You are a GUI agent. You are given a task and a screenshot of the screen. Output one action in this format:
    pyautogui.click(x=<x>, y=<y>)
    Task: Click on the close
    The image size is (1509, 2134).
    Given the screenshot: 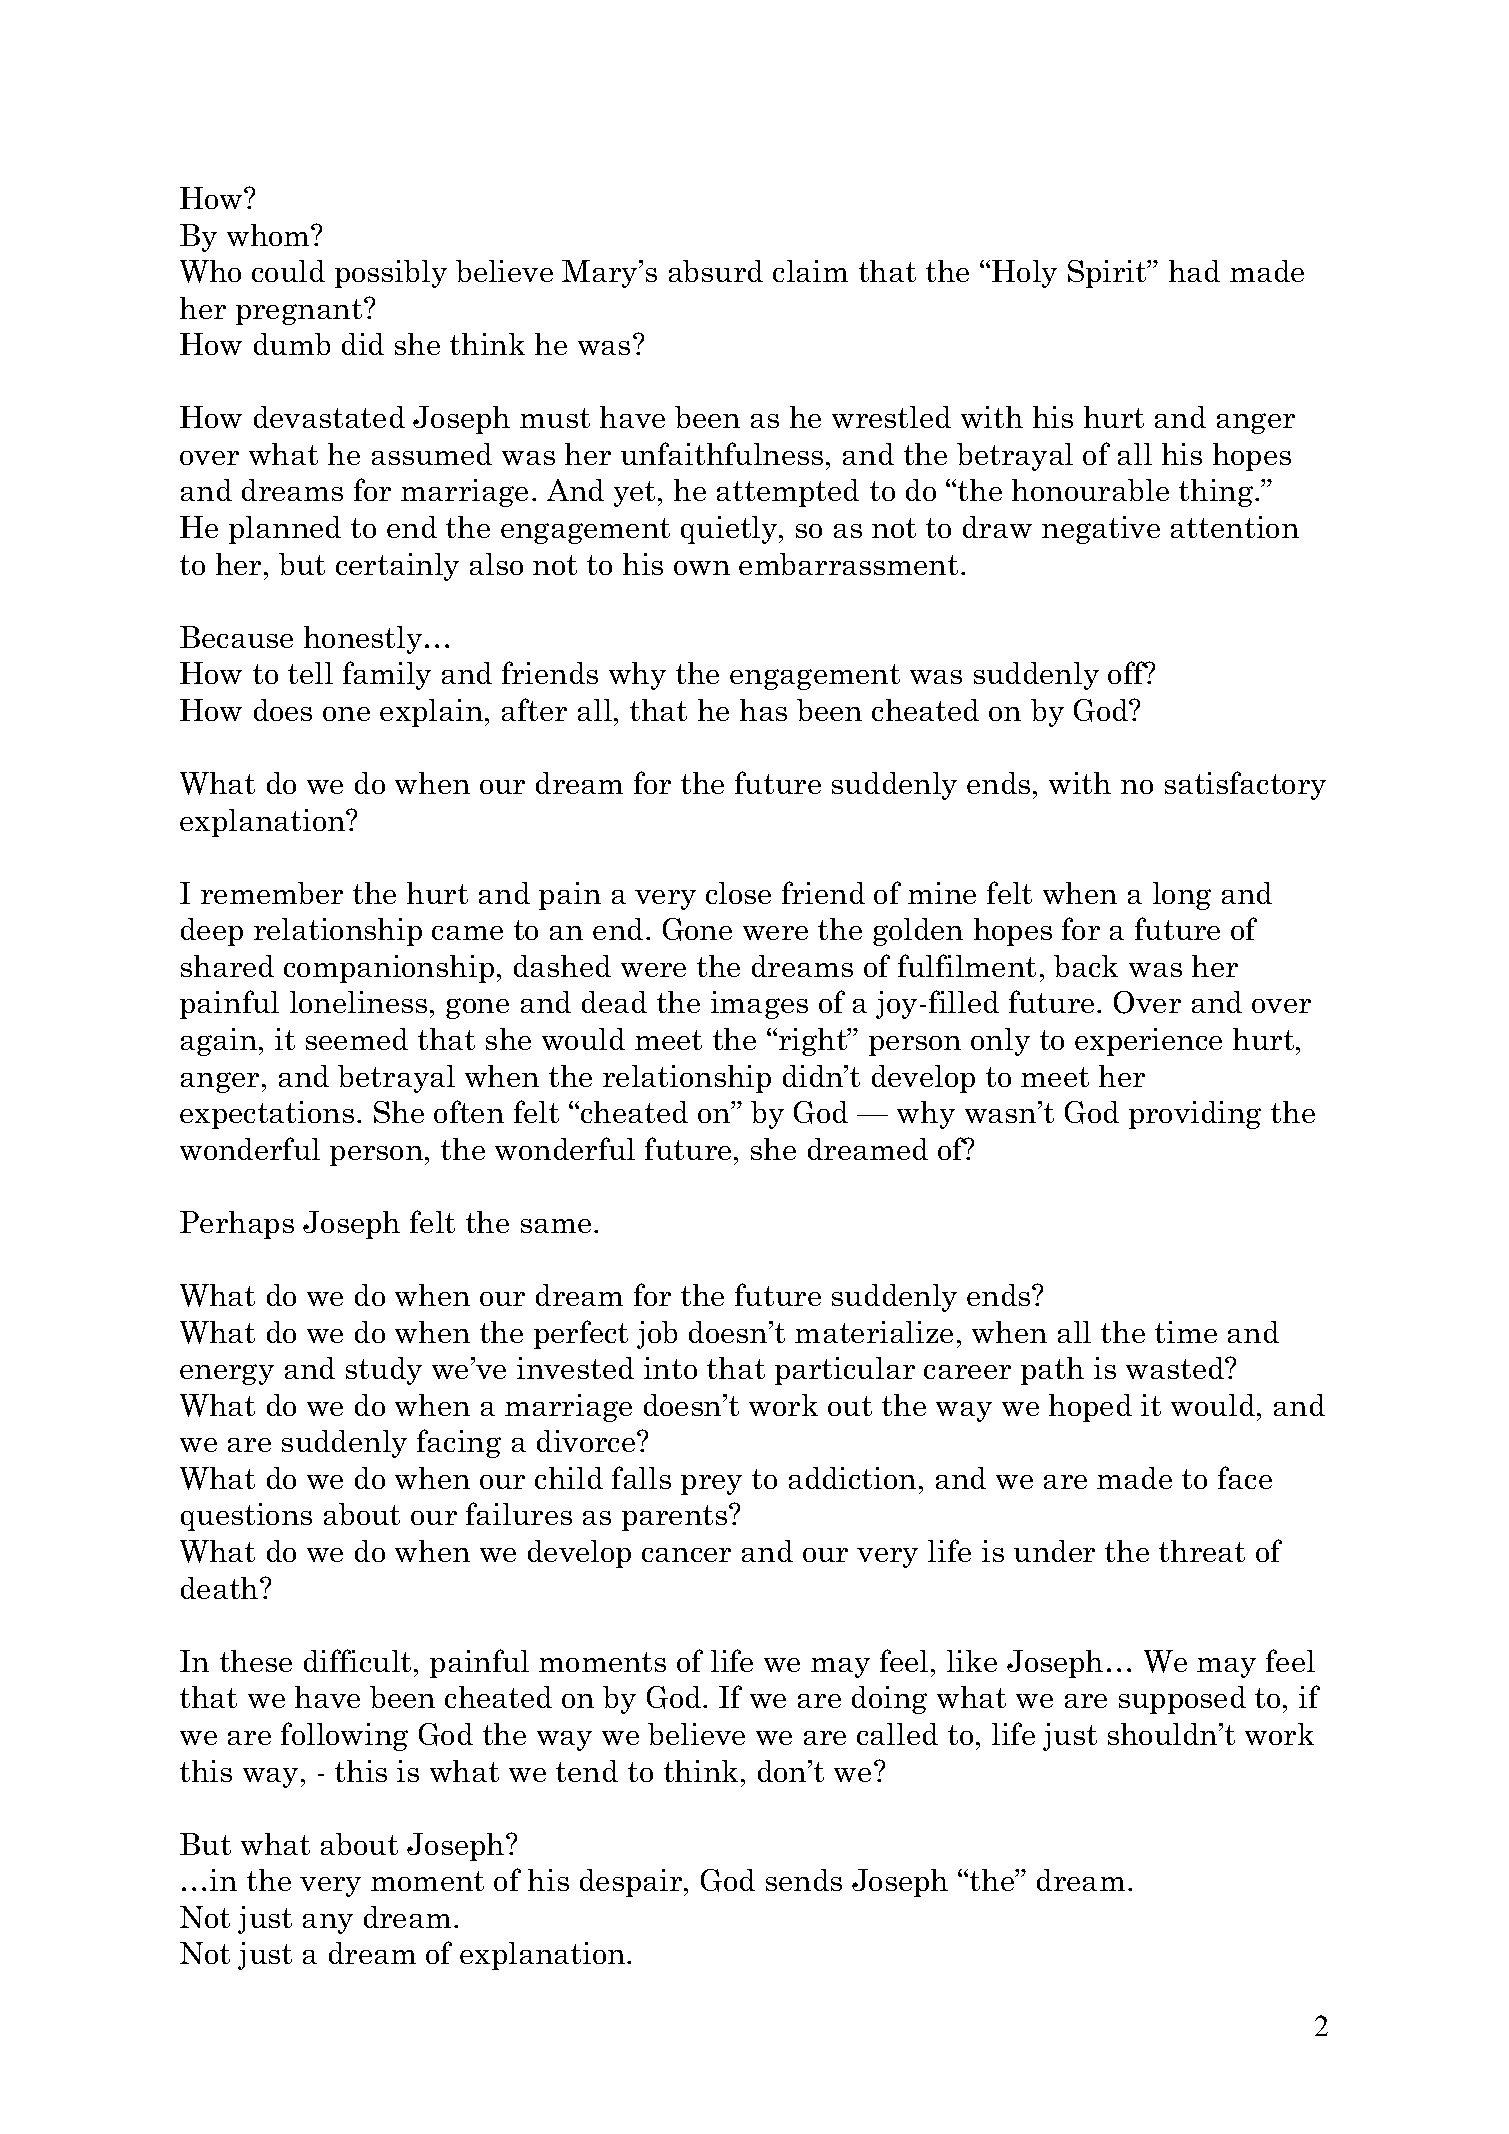 What is the action you would take?
    pyautogui.click(x=738, y=893)
